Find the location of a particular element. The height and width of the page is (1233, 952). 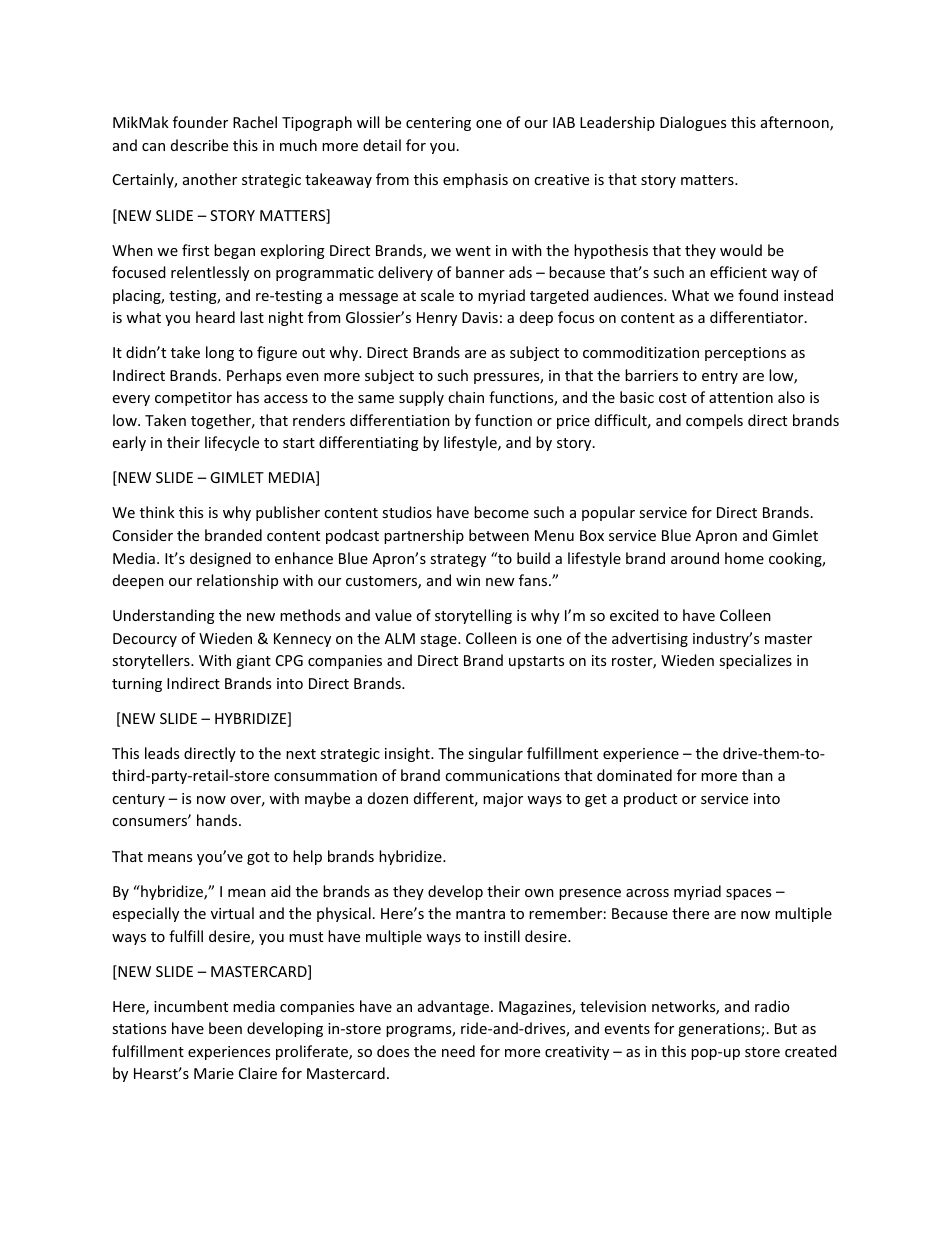

leads is located at coordinates (162, 753).
